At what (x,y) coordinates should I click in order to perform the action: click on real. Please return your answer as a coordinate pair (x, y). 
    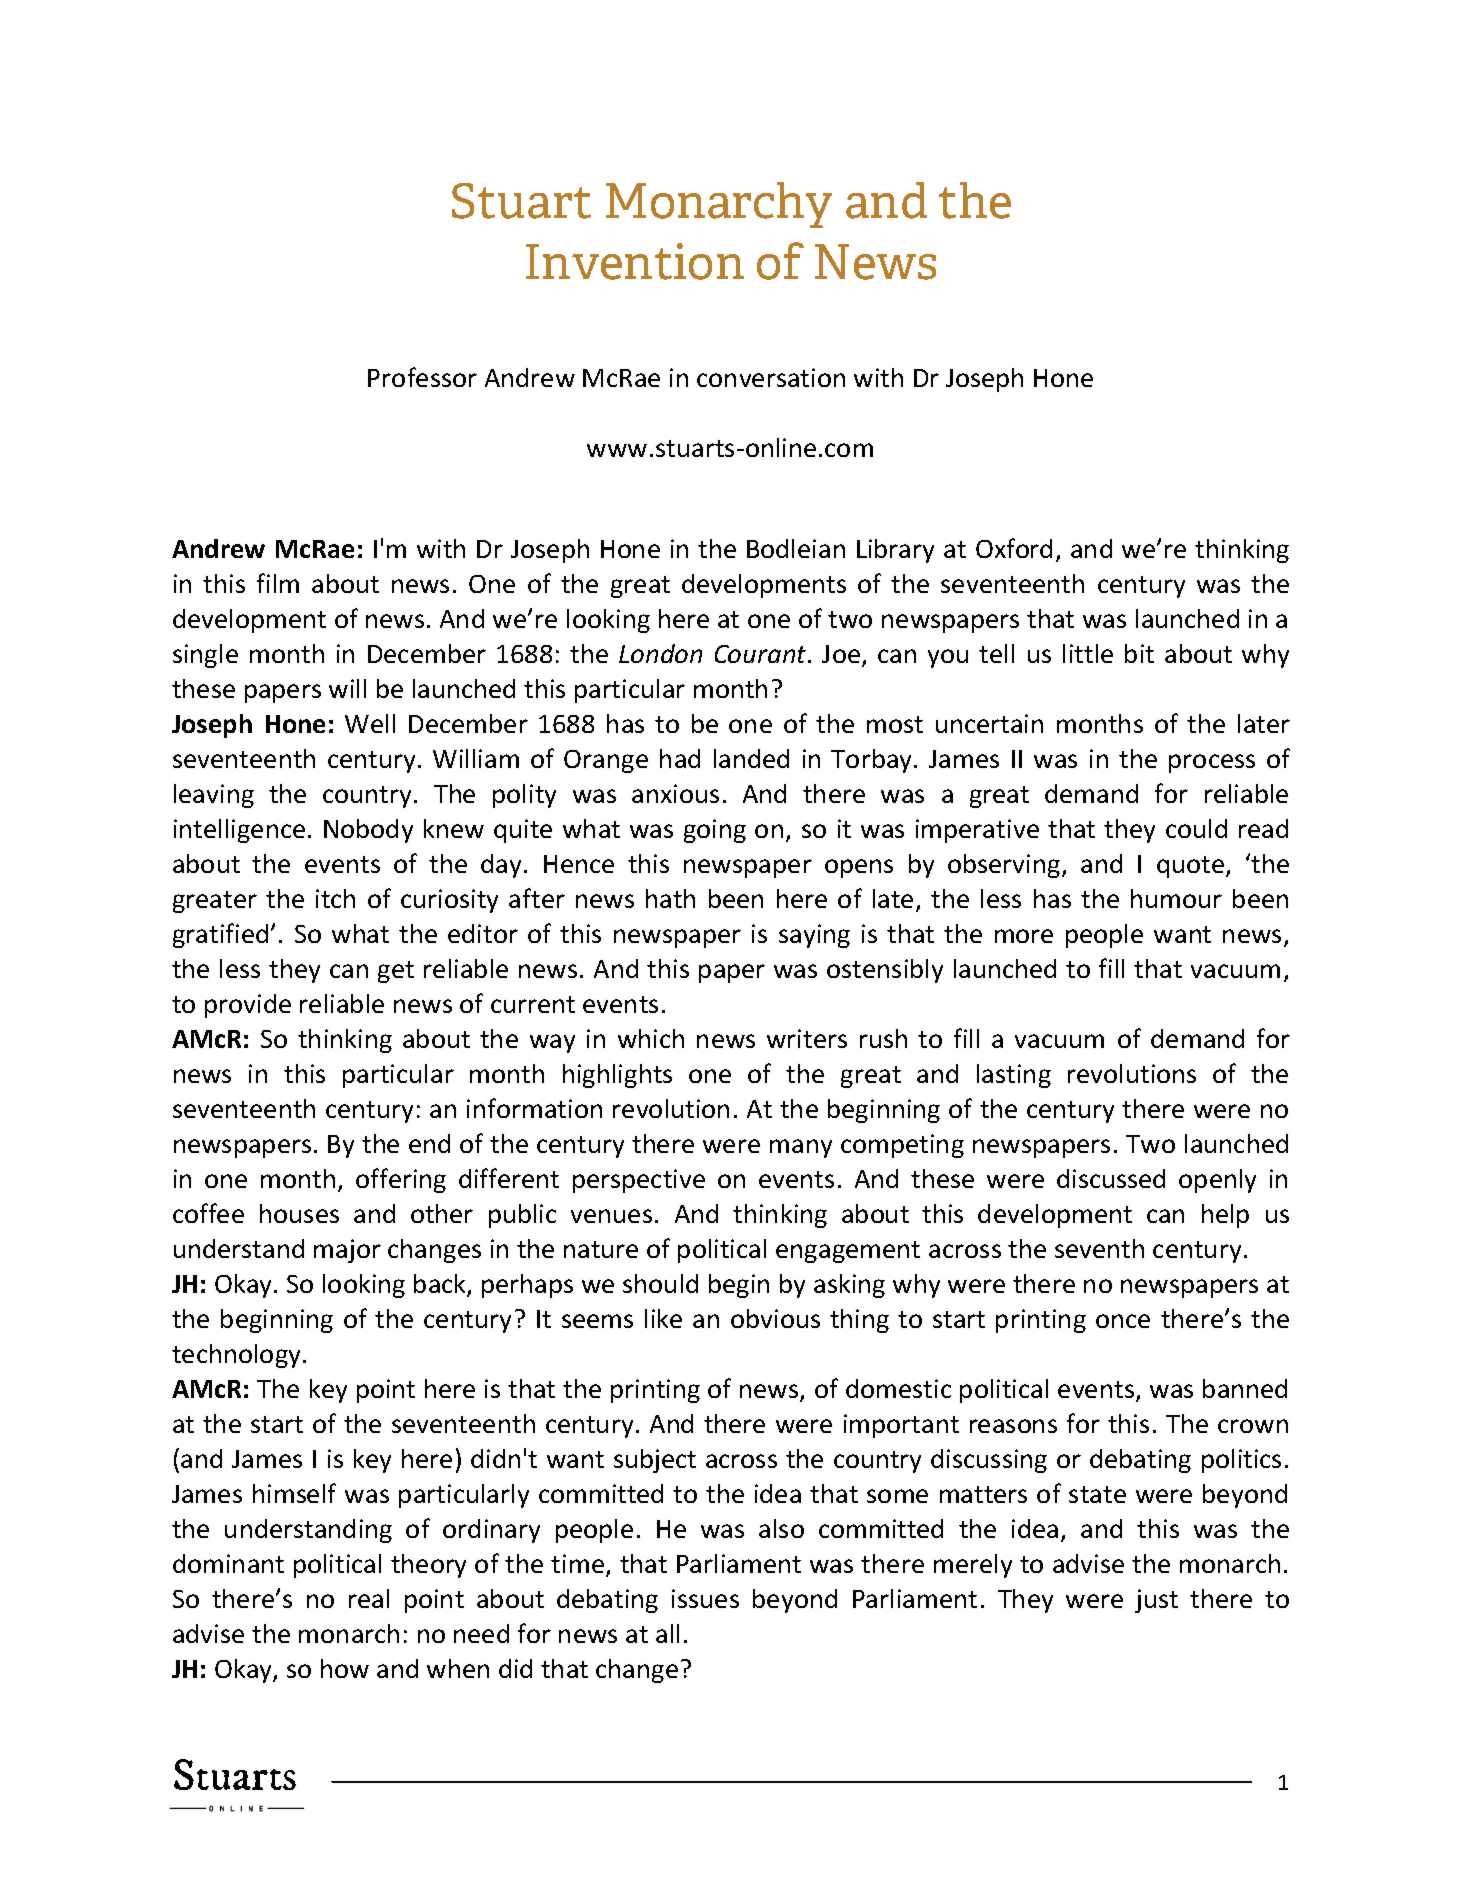
    Looking at the image, I should click on (369, 1598).
